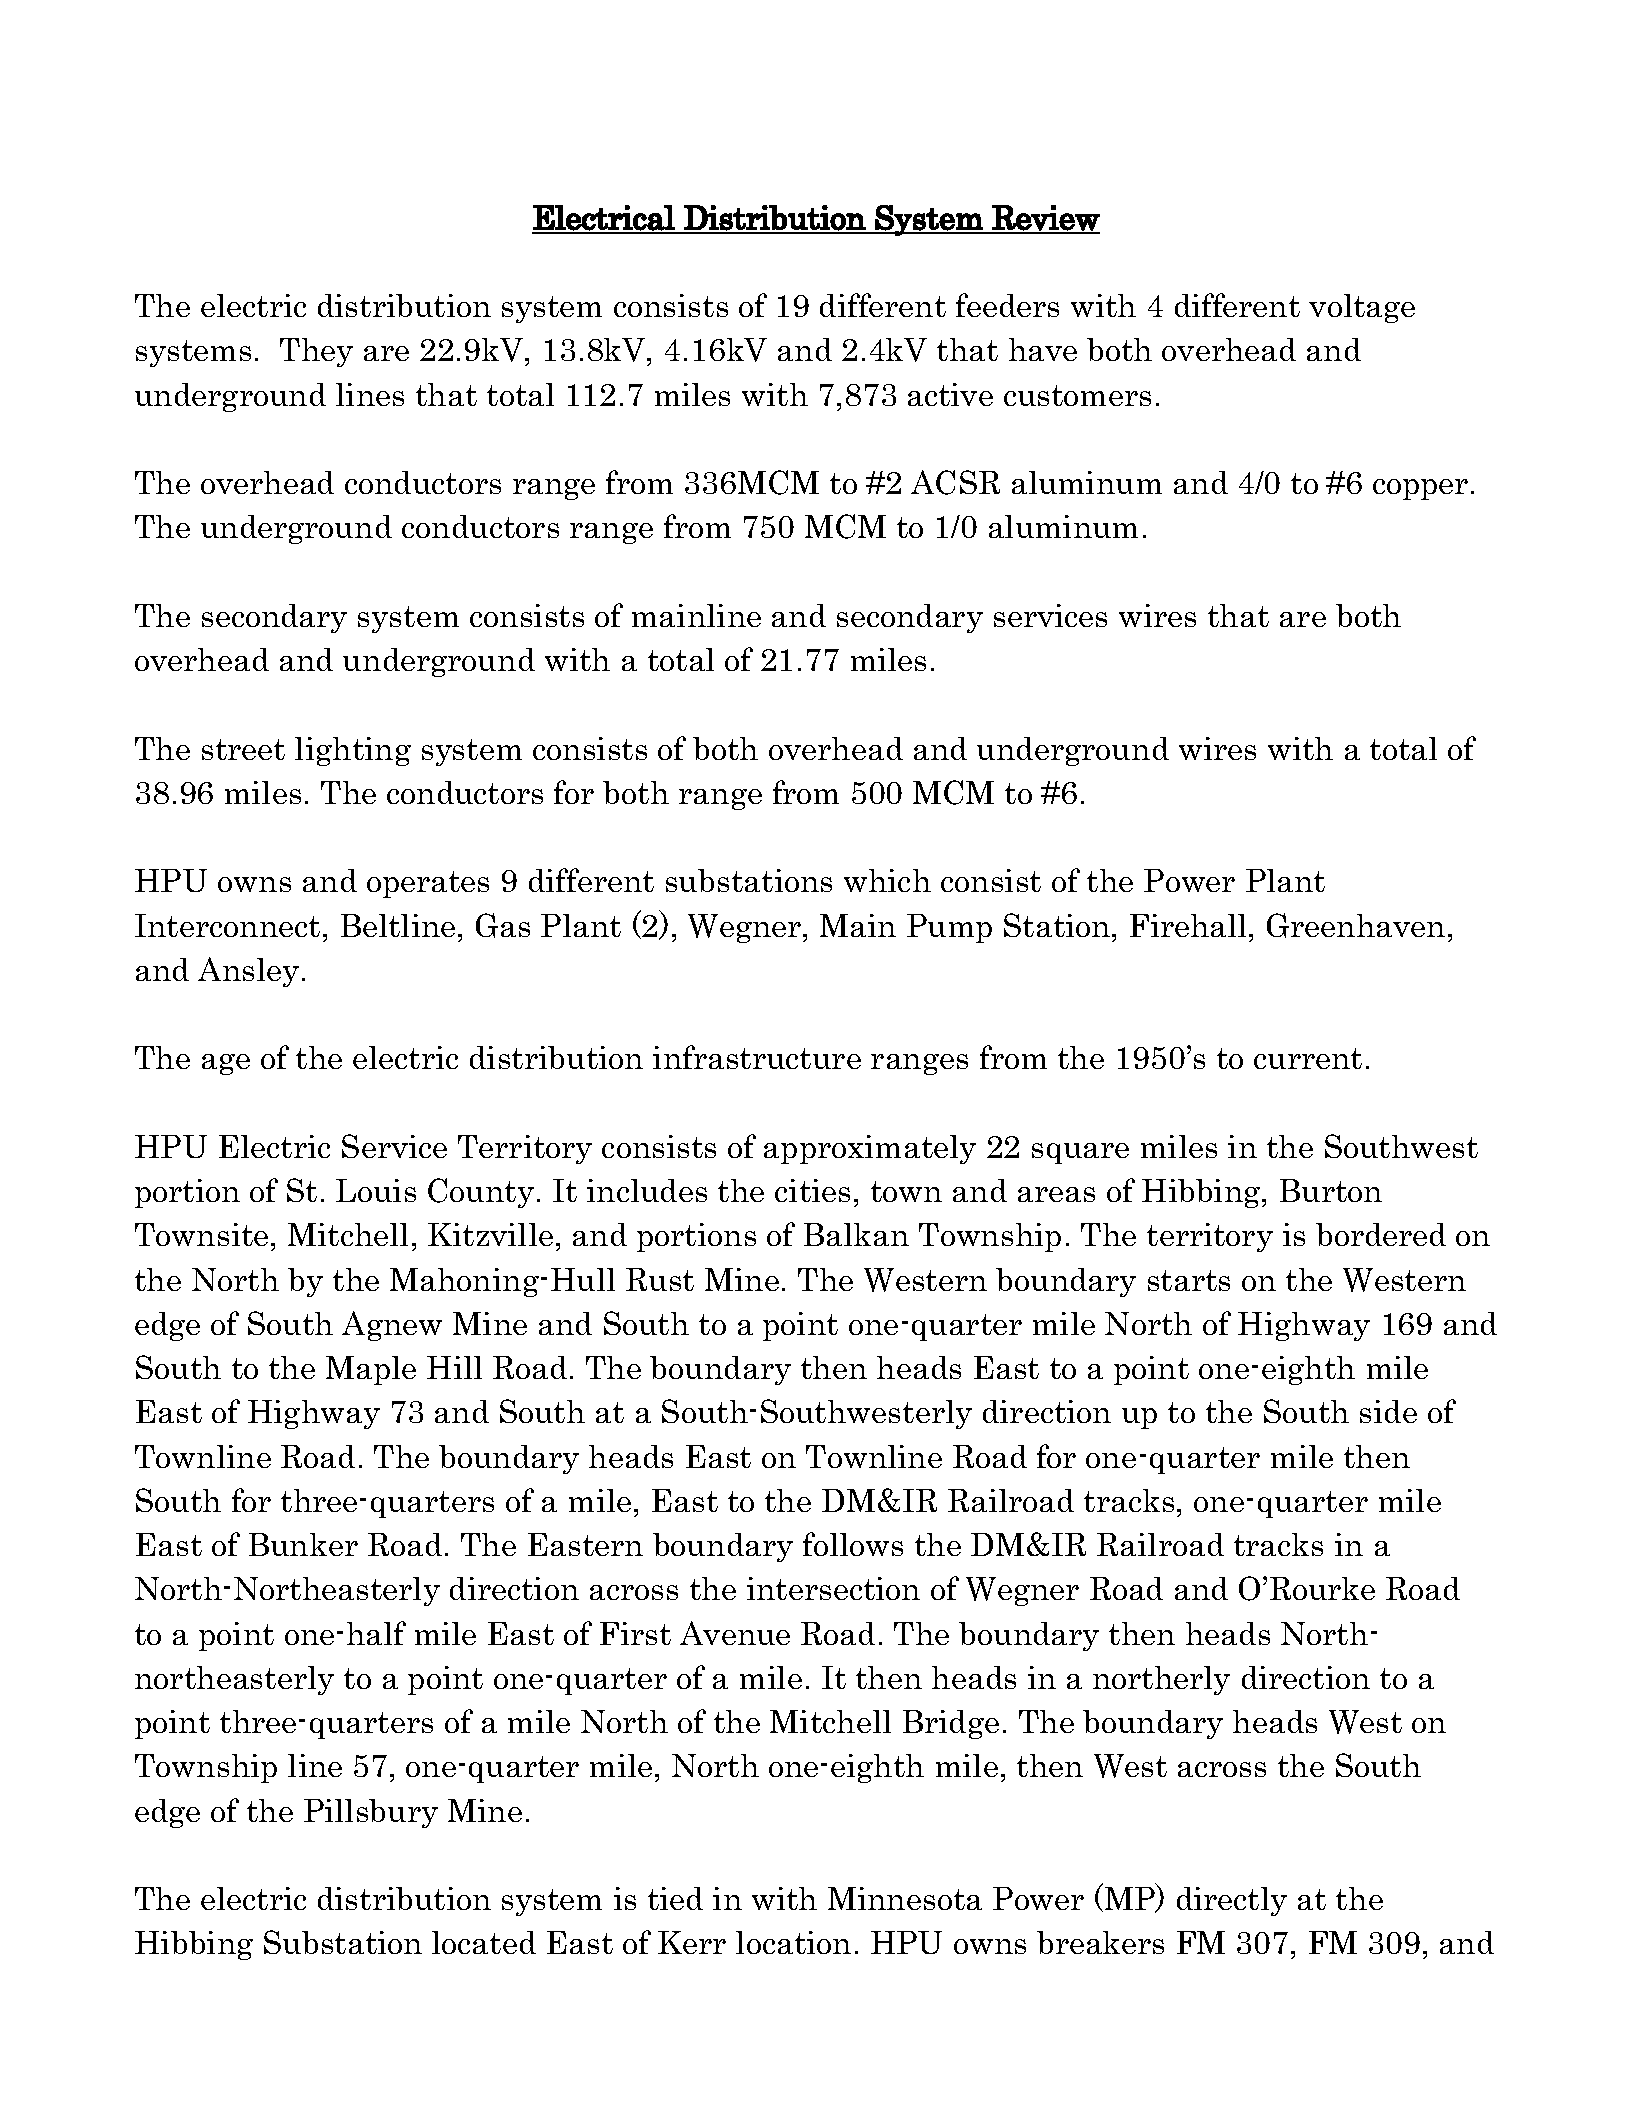 This screenshot has width=1632, height=2112. I want to click on Pillsbury, so click(371, 1813).
